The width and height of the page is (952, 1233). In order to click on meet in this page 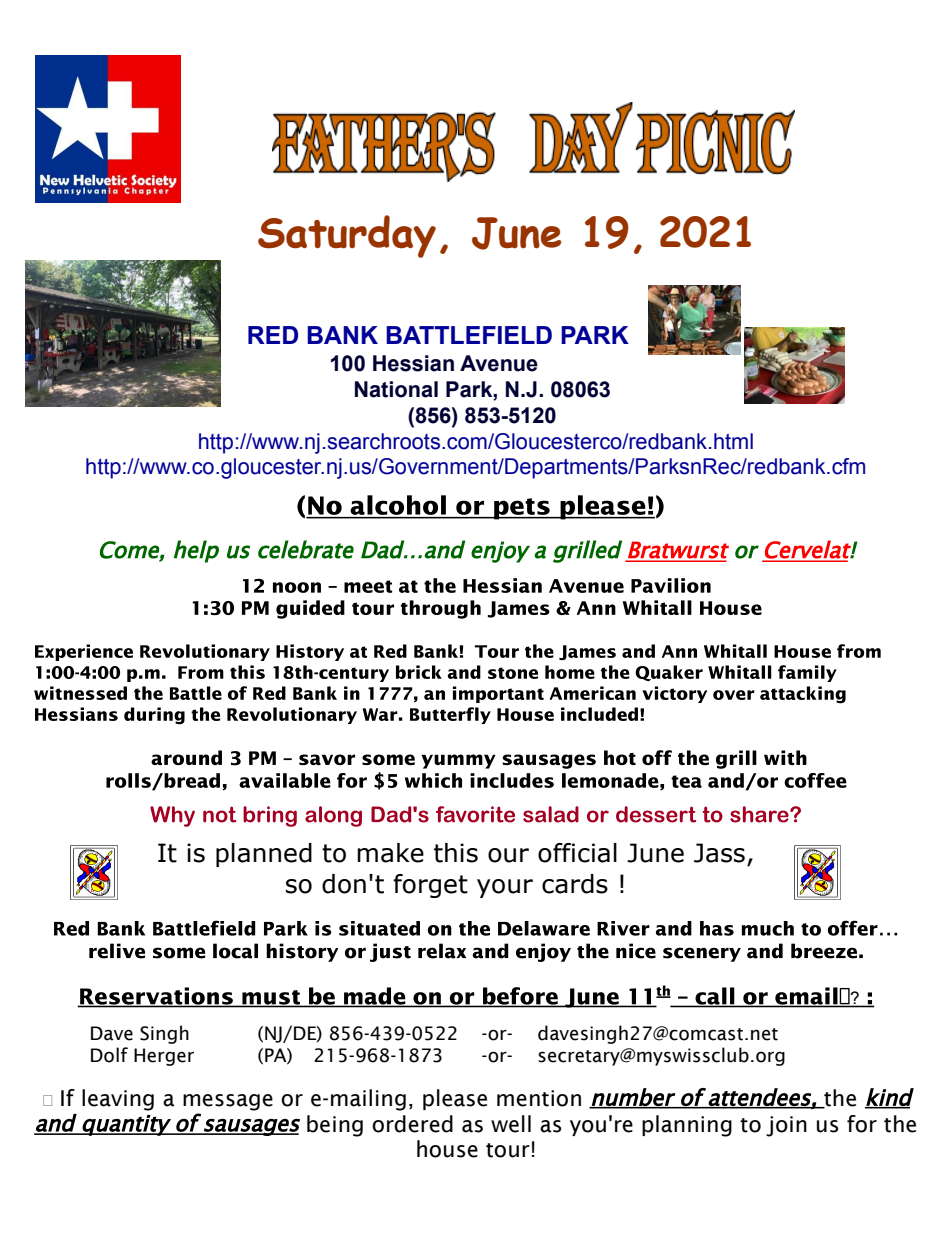, I will do `click(368, 586)`.
